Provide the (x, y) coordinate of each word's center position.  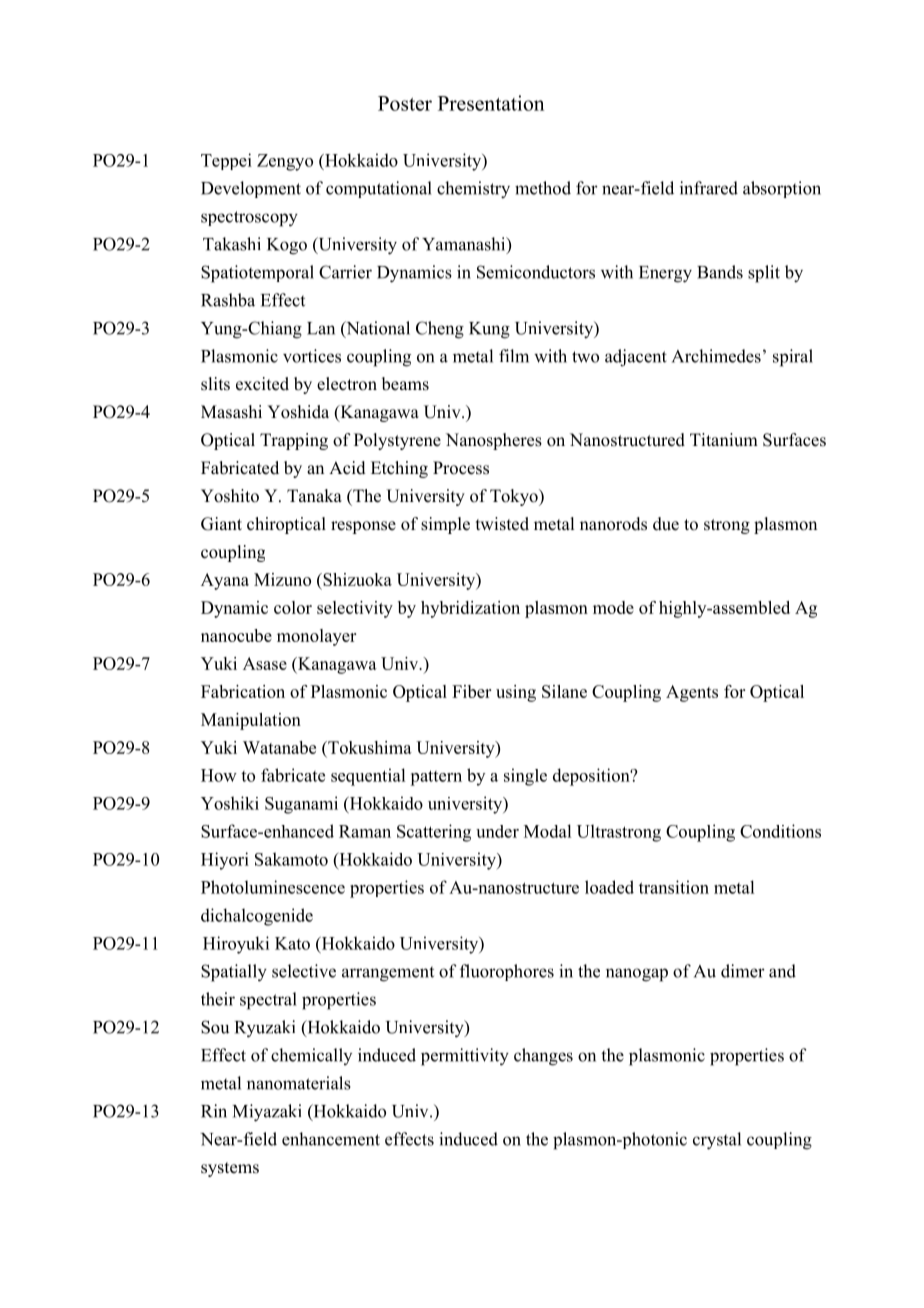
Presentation (491, 103)
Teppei (226, 161)
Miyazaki (267, 1113)
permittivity (465, 1057)
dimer (743, 971)
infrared (709, 188)
